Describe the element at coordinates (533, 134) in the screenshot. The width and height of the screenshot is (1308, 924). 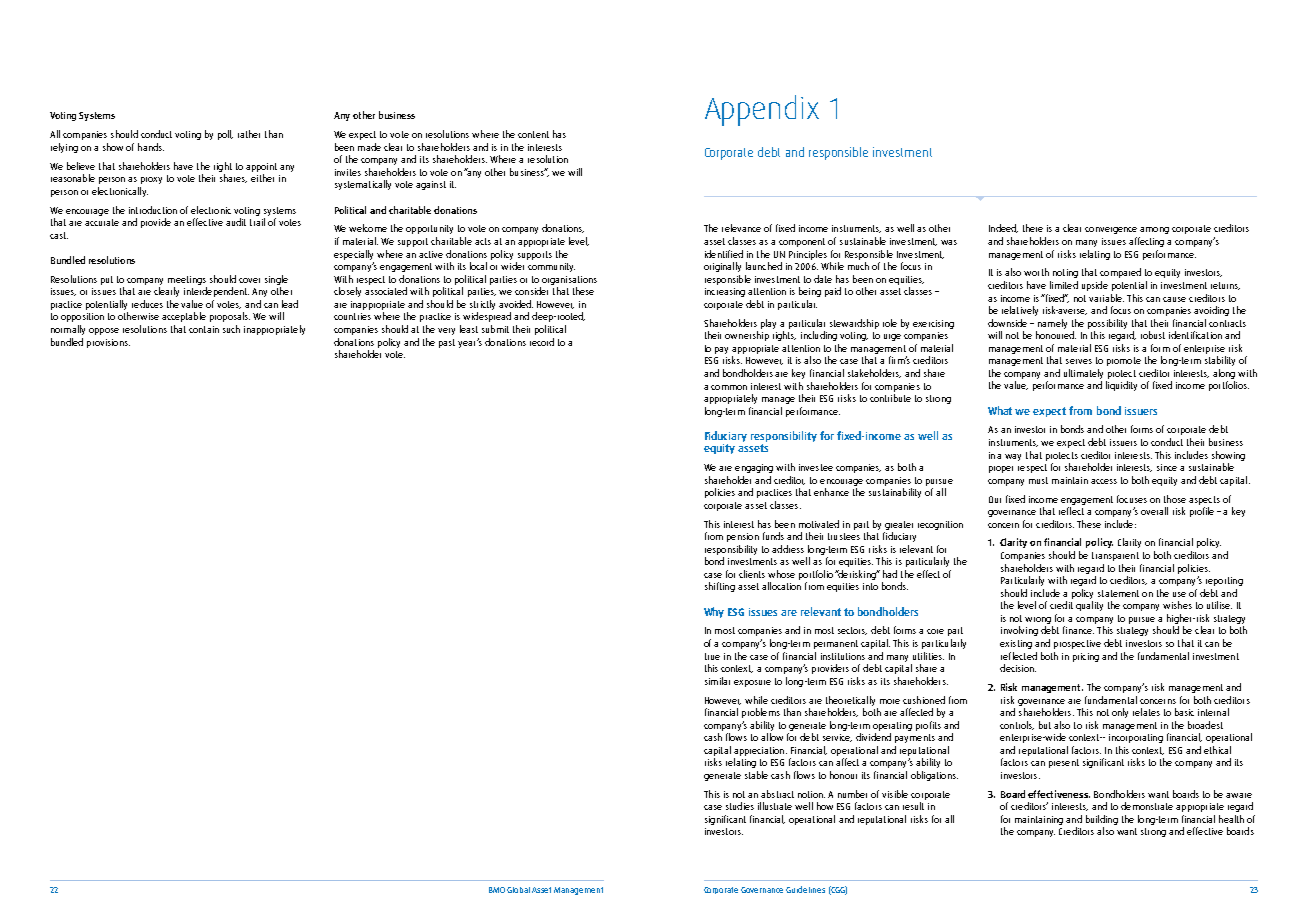
I see `content` at that location.
